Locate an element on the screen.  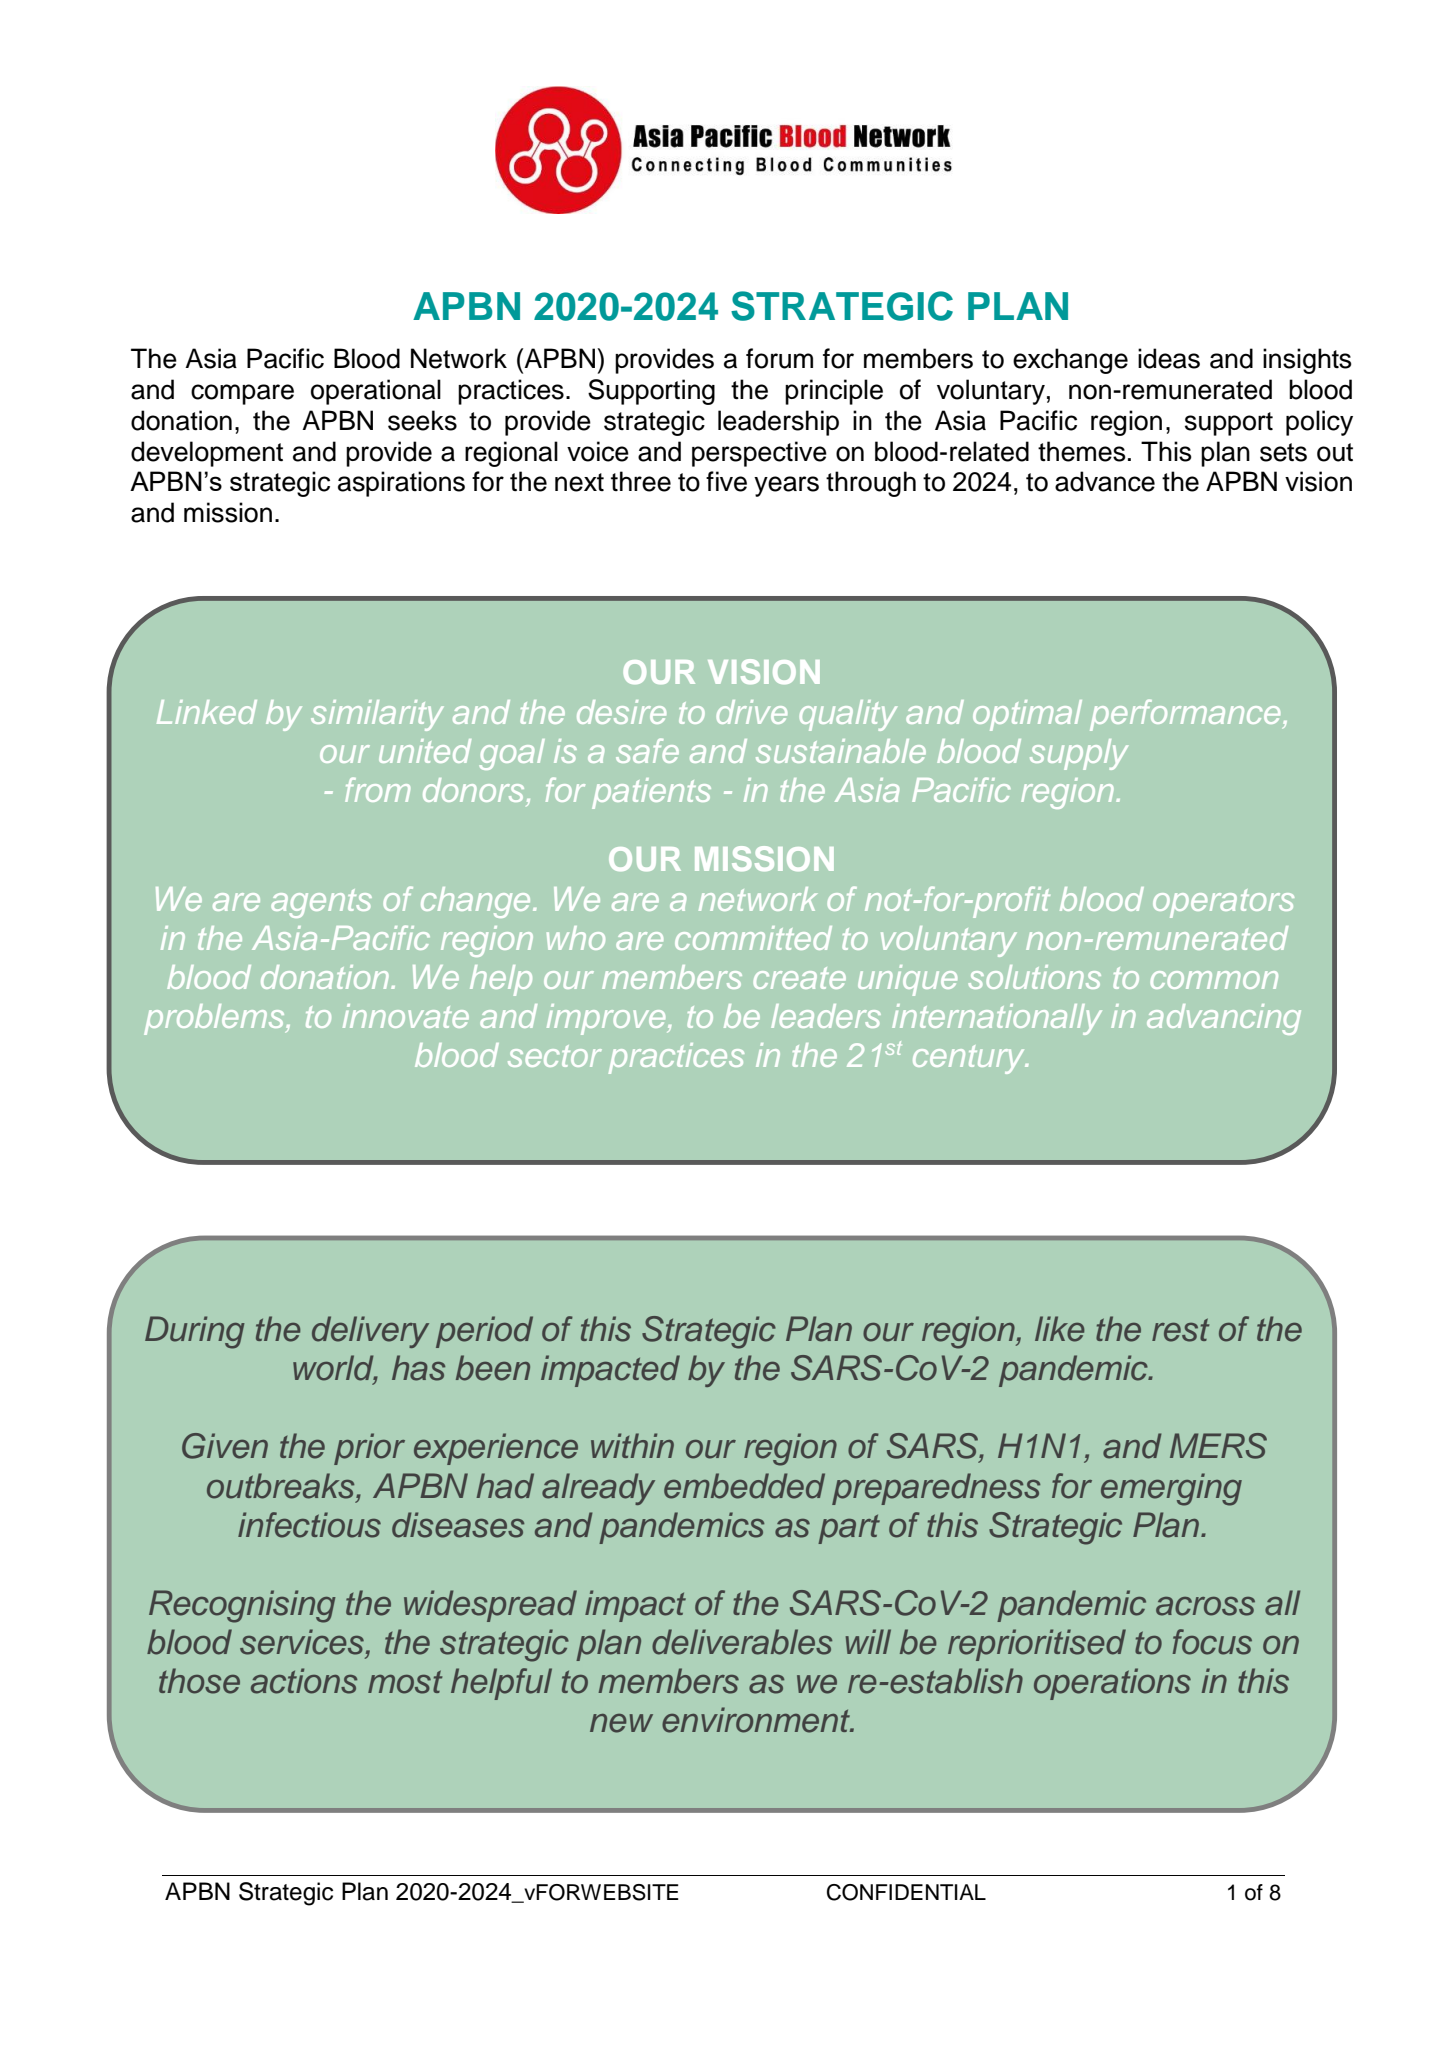
emerging is located at coordinates (1171, 1489).
